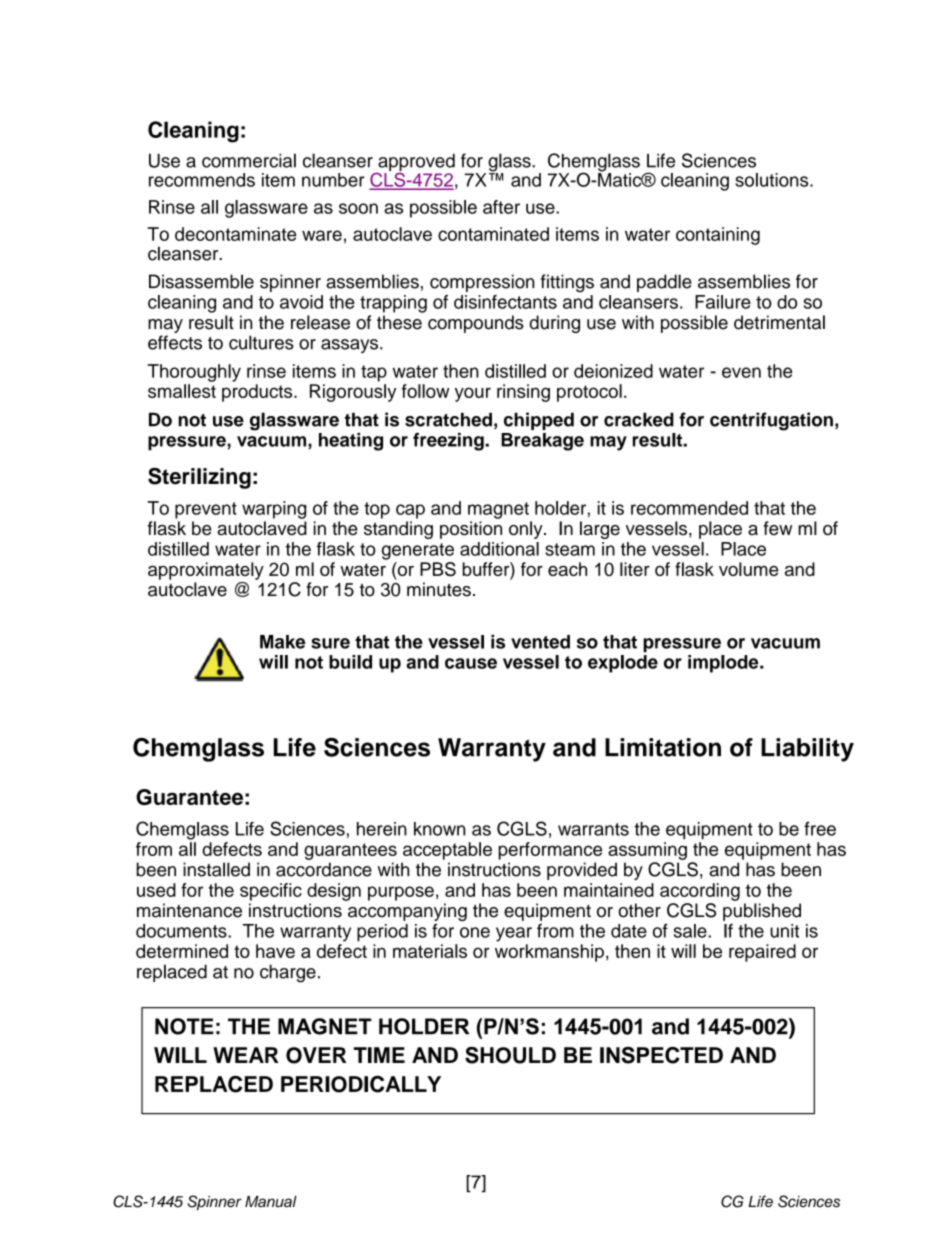 The width and height of the screenshot is (952, 1233). I want to click on recommended, so click(689, 508).
